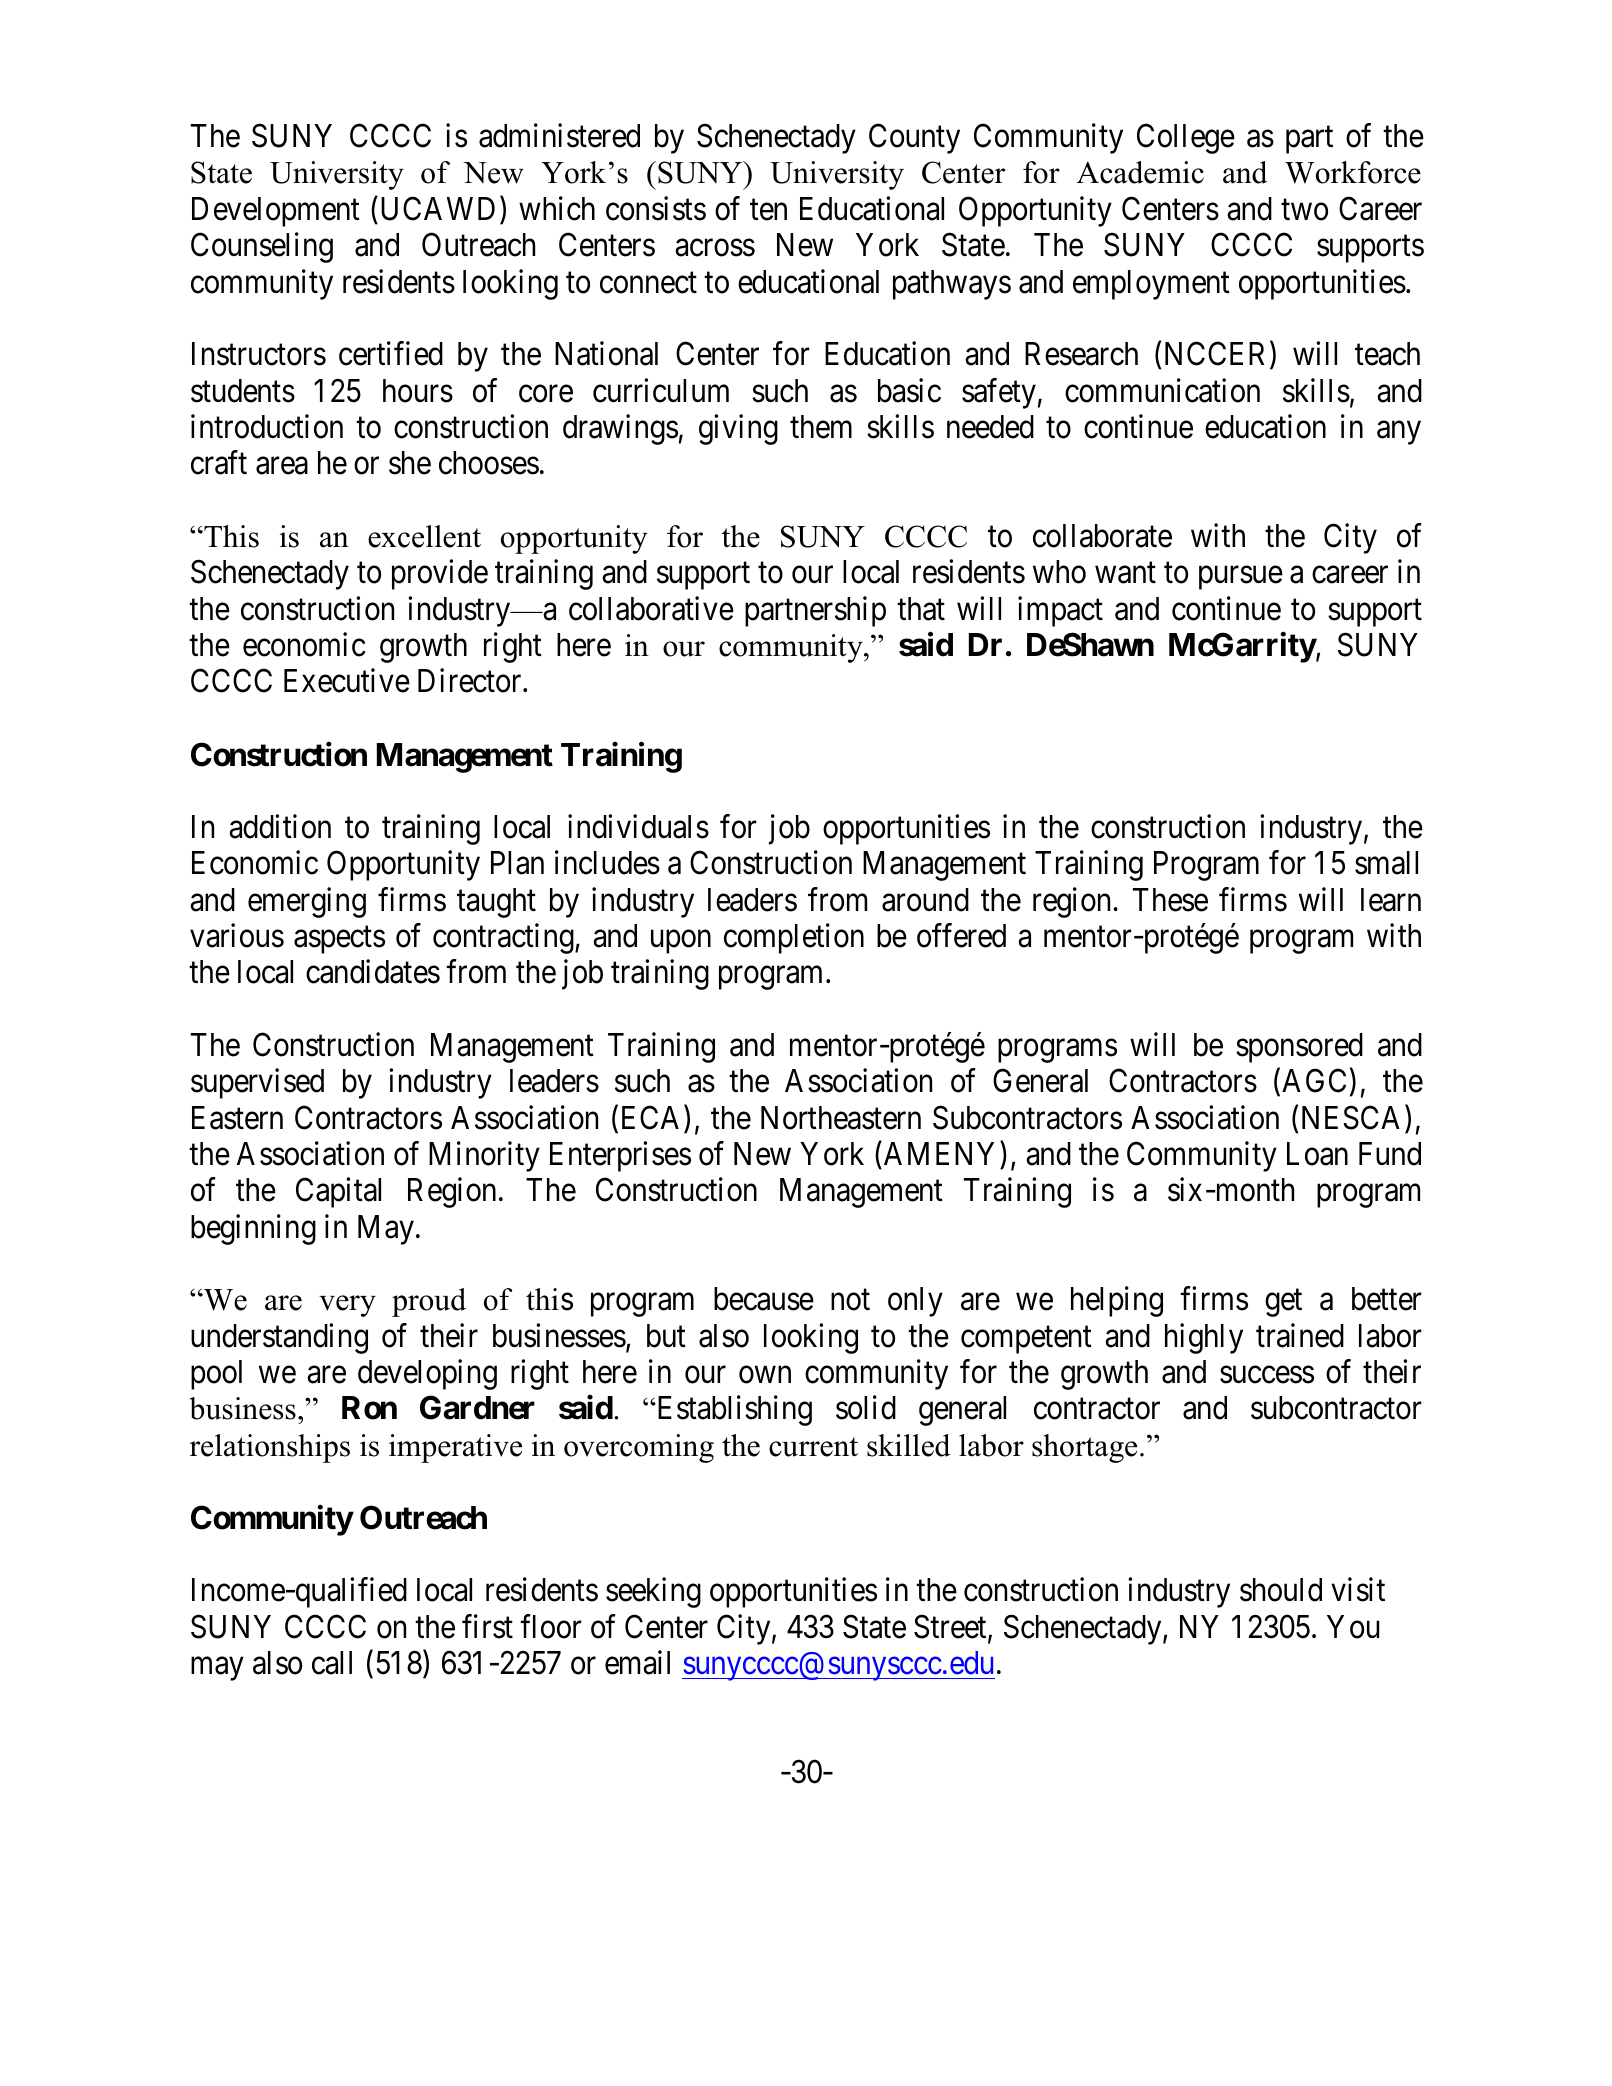  What do you see at coordinates (914, 139) in the screenshot?
I see `County` at bounding box center [914, 139].
